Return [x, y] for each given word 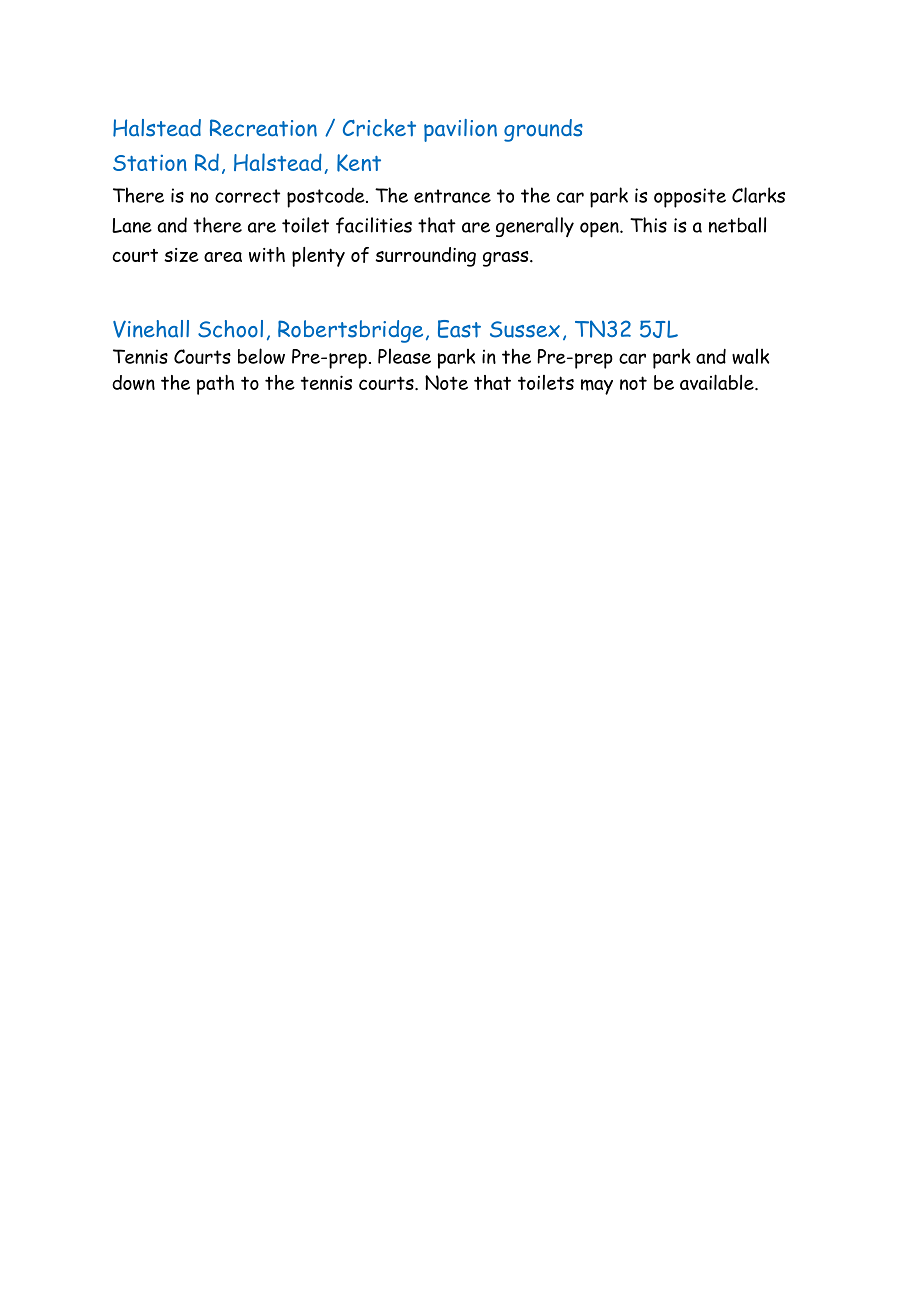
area [223, 257]
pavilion [460, 130]
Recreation [263, 128]
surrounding [425, 257]
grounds [543, 130]
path [215, 385]
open [600, 230]
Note [446, 382]
